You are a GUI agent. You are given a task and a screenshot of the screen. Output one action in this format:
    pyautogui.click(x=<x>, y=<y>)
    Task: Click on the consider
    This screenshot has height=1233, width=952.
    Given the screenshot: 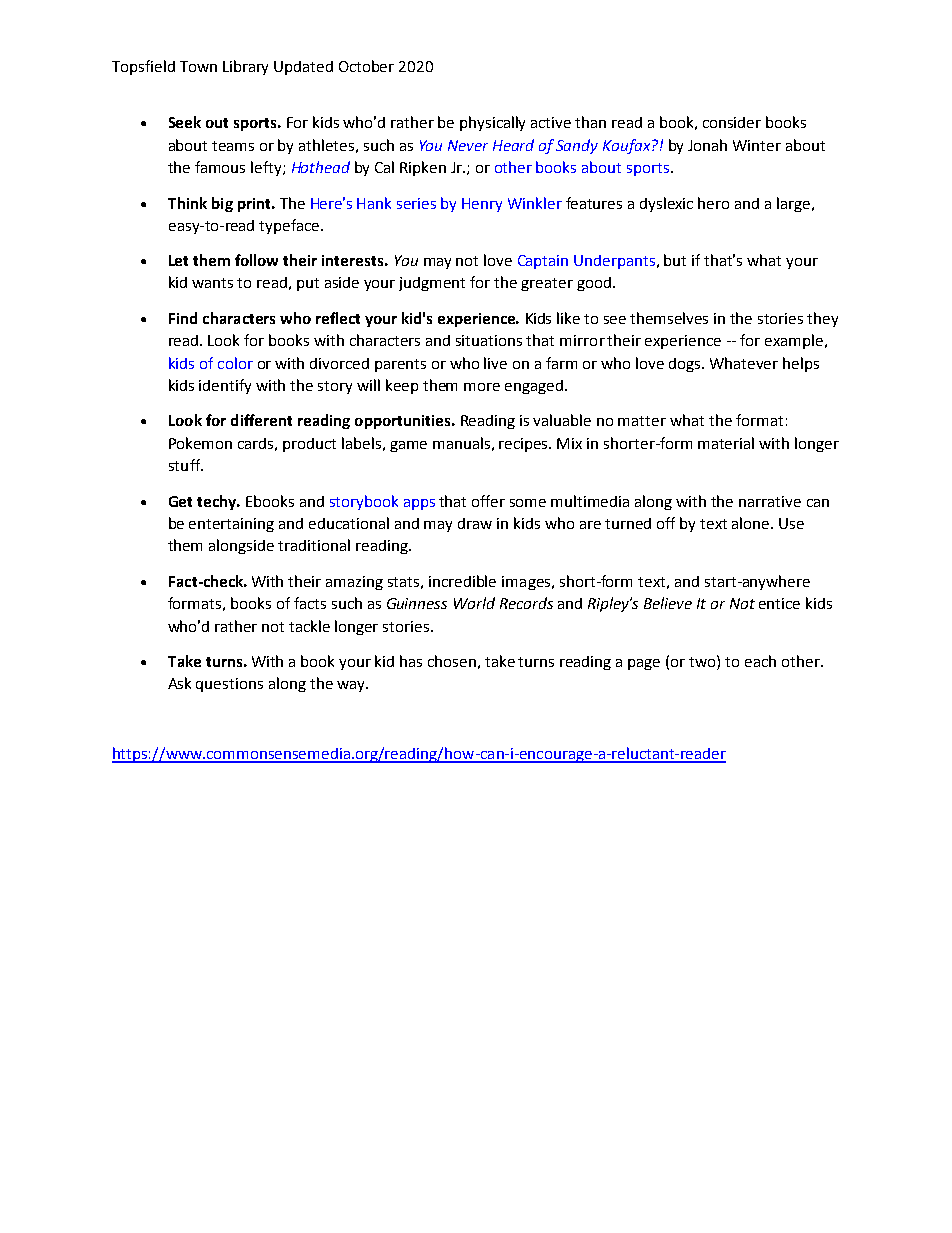 What is the action you would take?
    pyautogui.click(x=732, y=122)
